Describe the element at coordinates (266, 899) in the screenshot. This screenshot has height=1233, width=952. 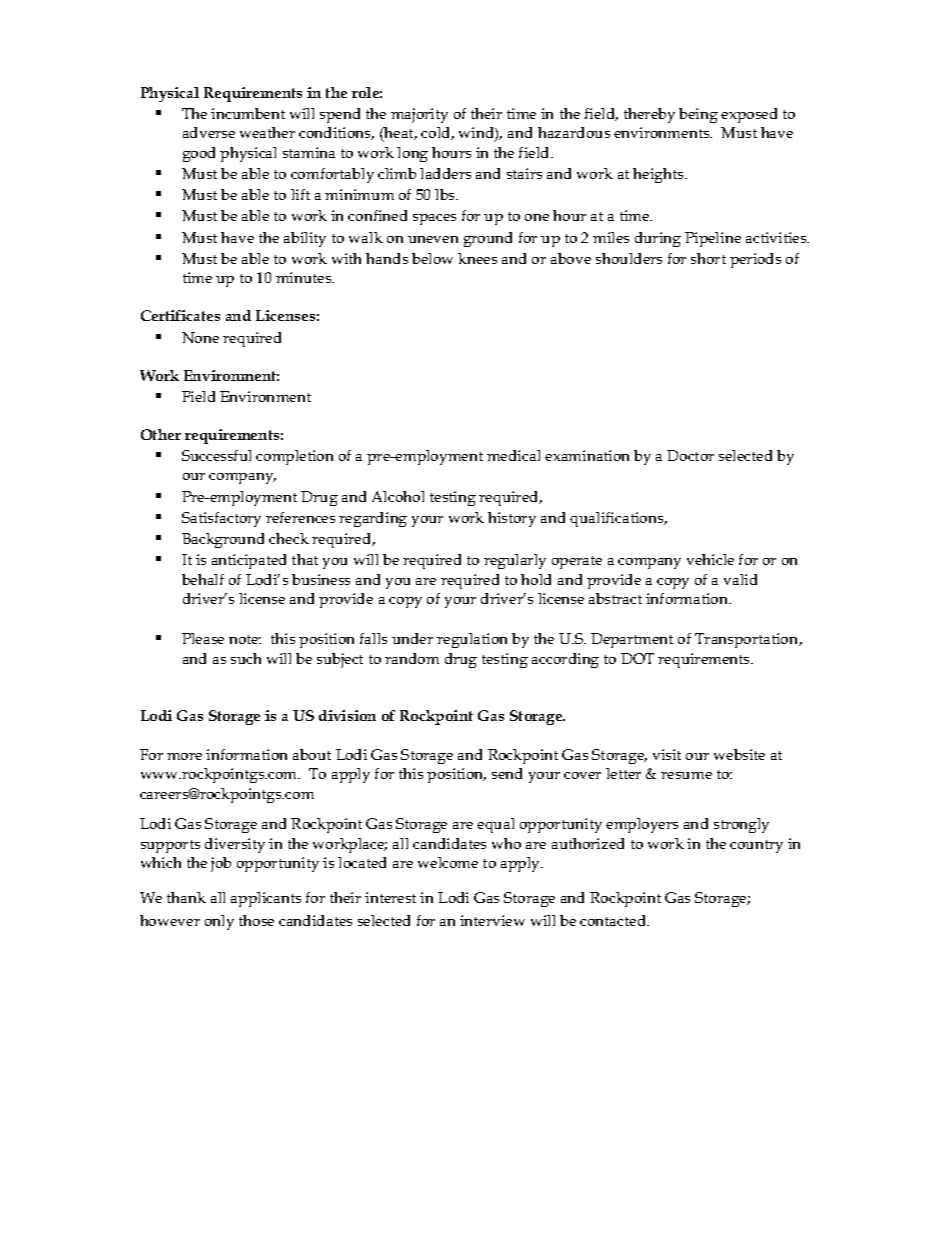
I see `applicants` at that location.
